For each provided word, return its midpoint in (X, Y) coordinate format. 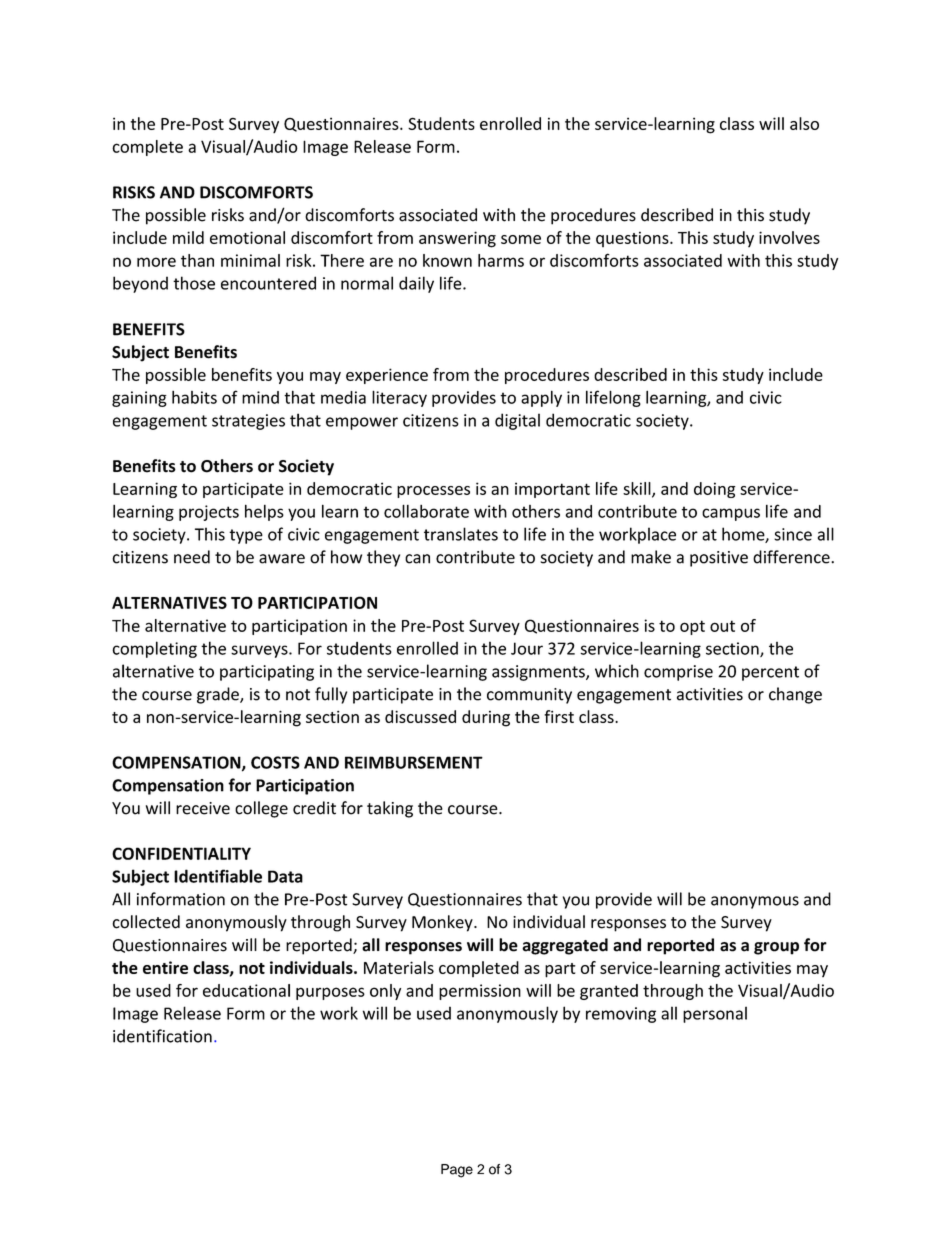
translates (461, 534)
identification (162, 1036)
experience (387, 376)
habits (194, 397)
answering (457, 239)
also (804, 123)
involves (789, 237)
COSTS (275, 762)
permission (480, 992)
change (795, 695)
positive (719, 559)
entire (165, 967)
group (776, 948)
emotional (247, 237)
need (192, 557)
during (486, 718)
